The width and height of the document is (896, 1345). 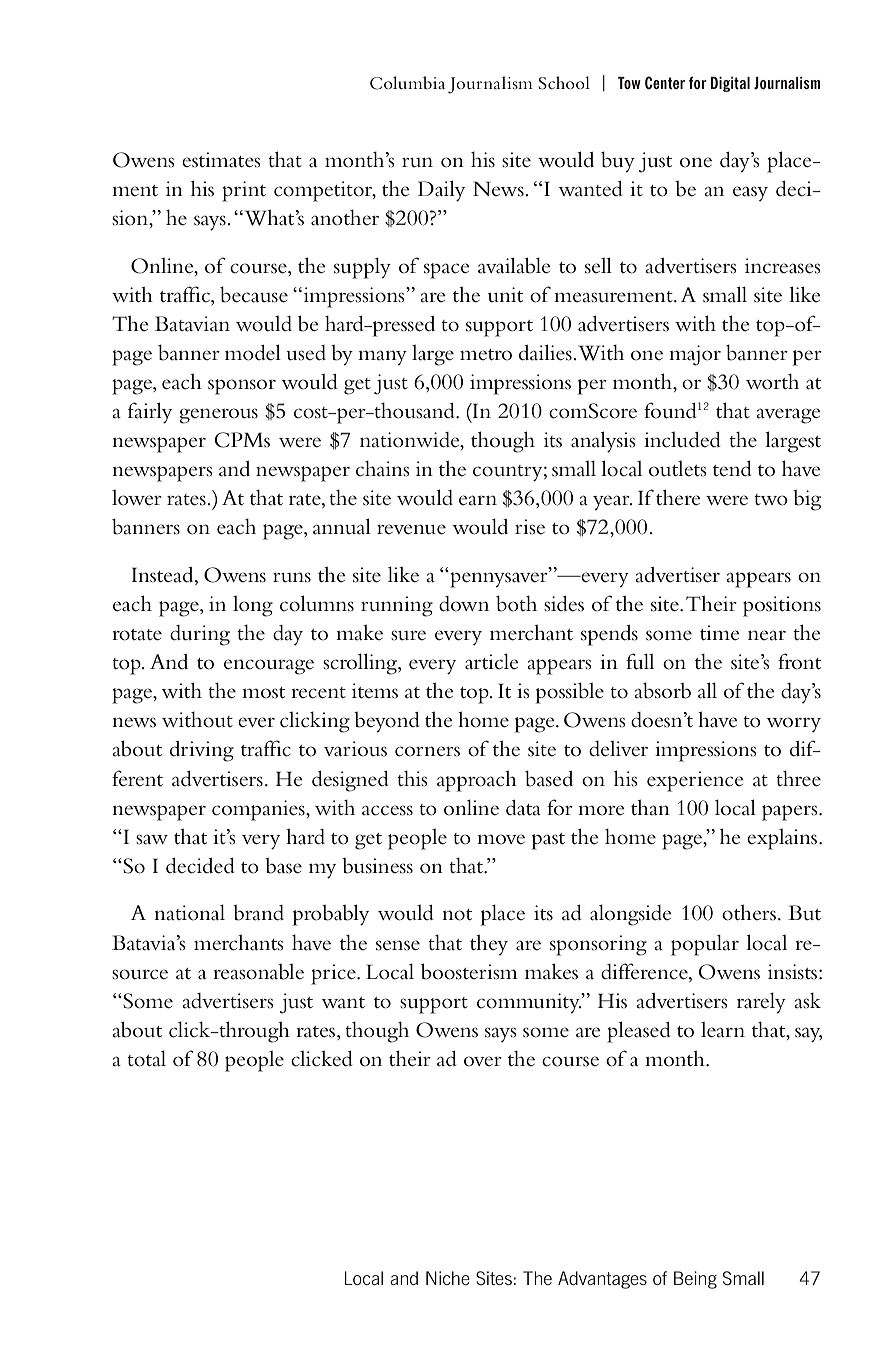 What do you see at coordinates (146, 1058) in the document?
I see `total` at bounding box center [146, 1058].
